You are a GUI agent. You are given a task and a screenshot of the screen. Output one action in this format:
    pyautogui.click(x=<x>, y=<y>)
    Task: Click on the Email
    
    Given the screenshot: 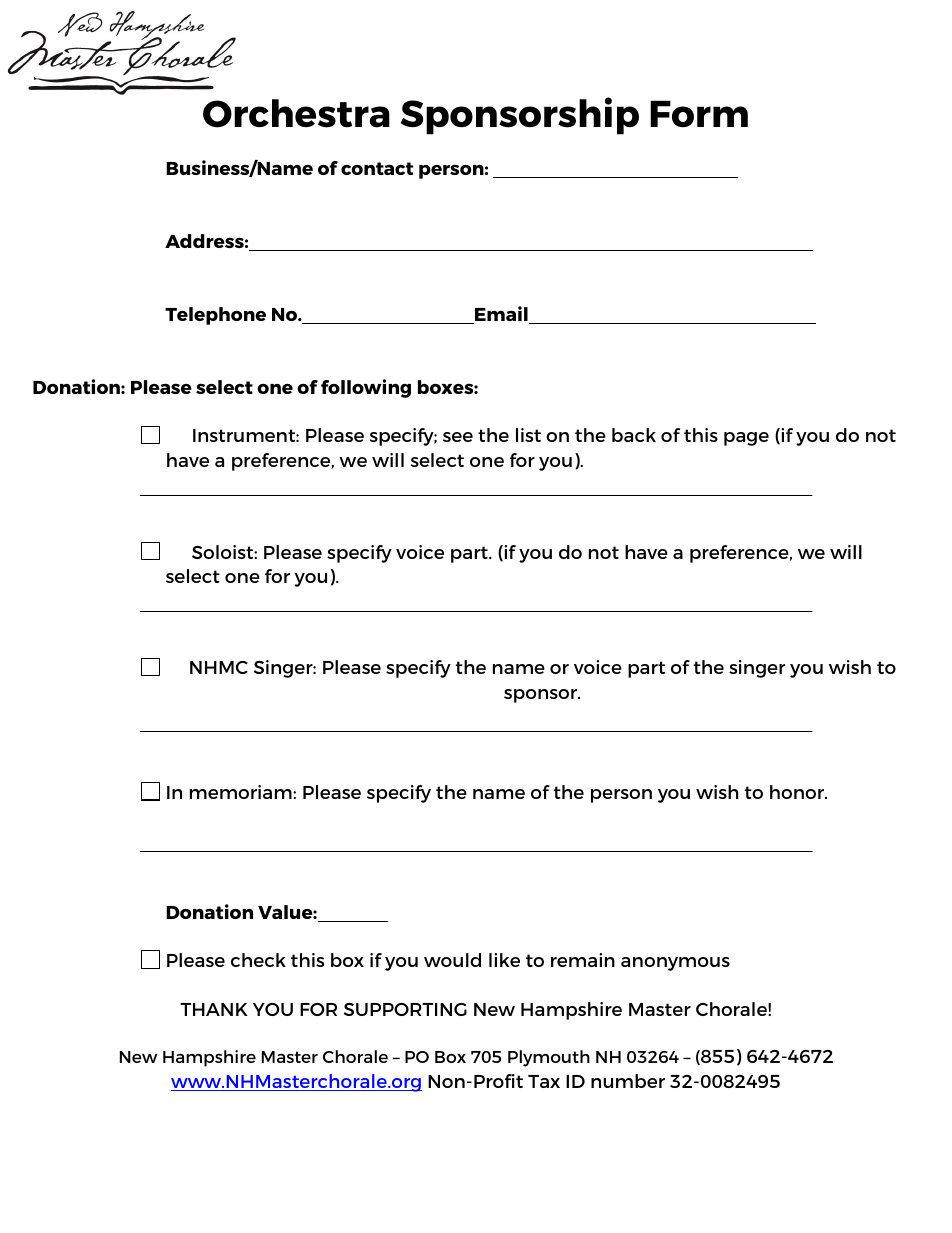 What is the action you would take?
    pyautogui.click(x=501, y=315)
